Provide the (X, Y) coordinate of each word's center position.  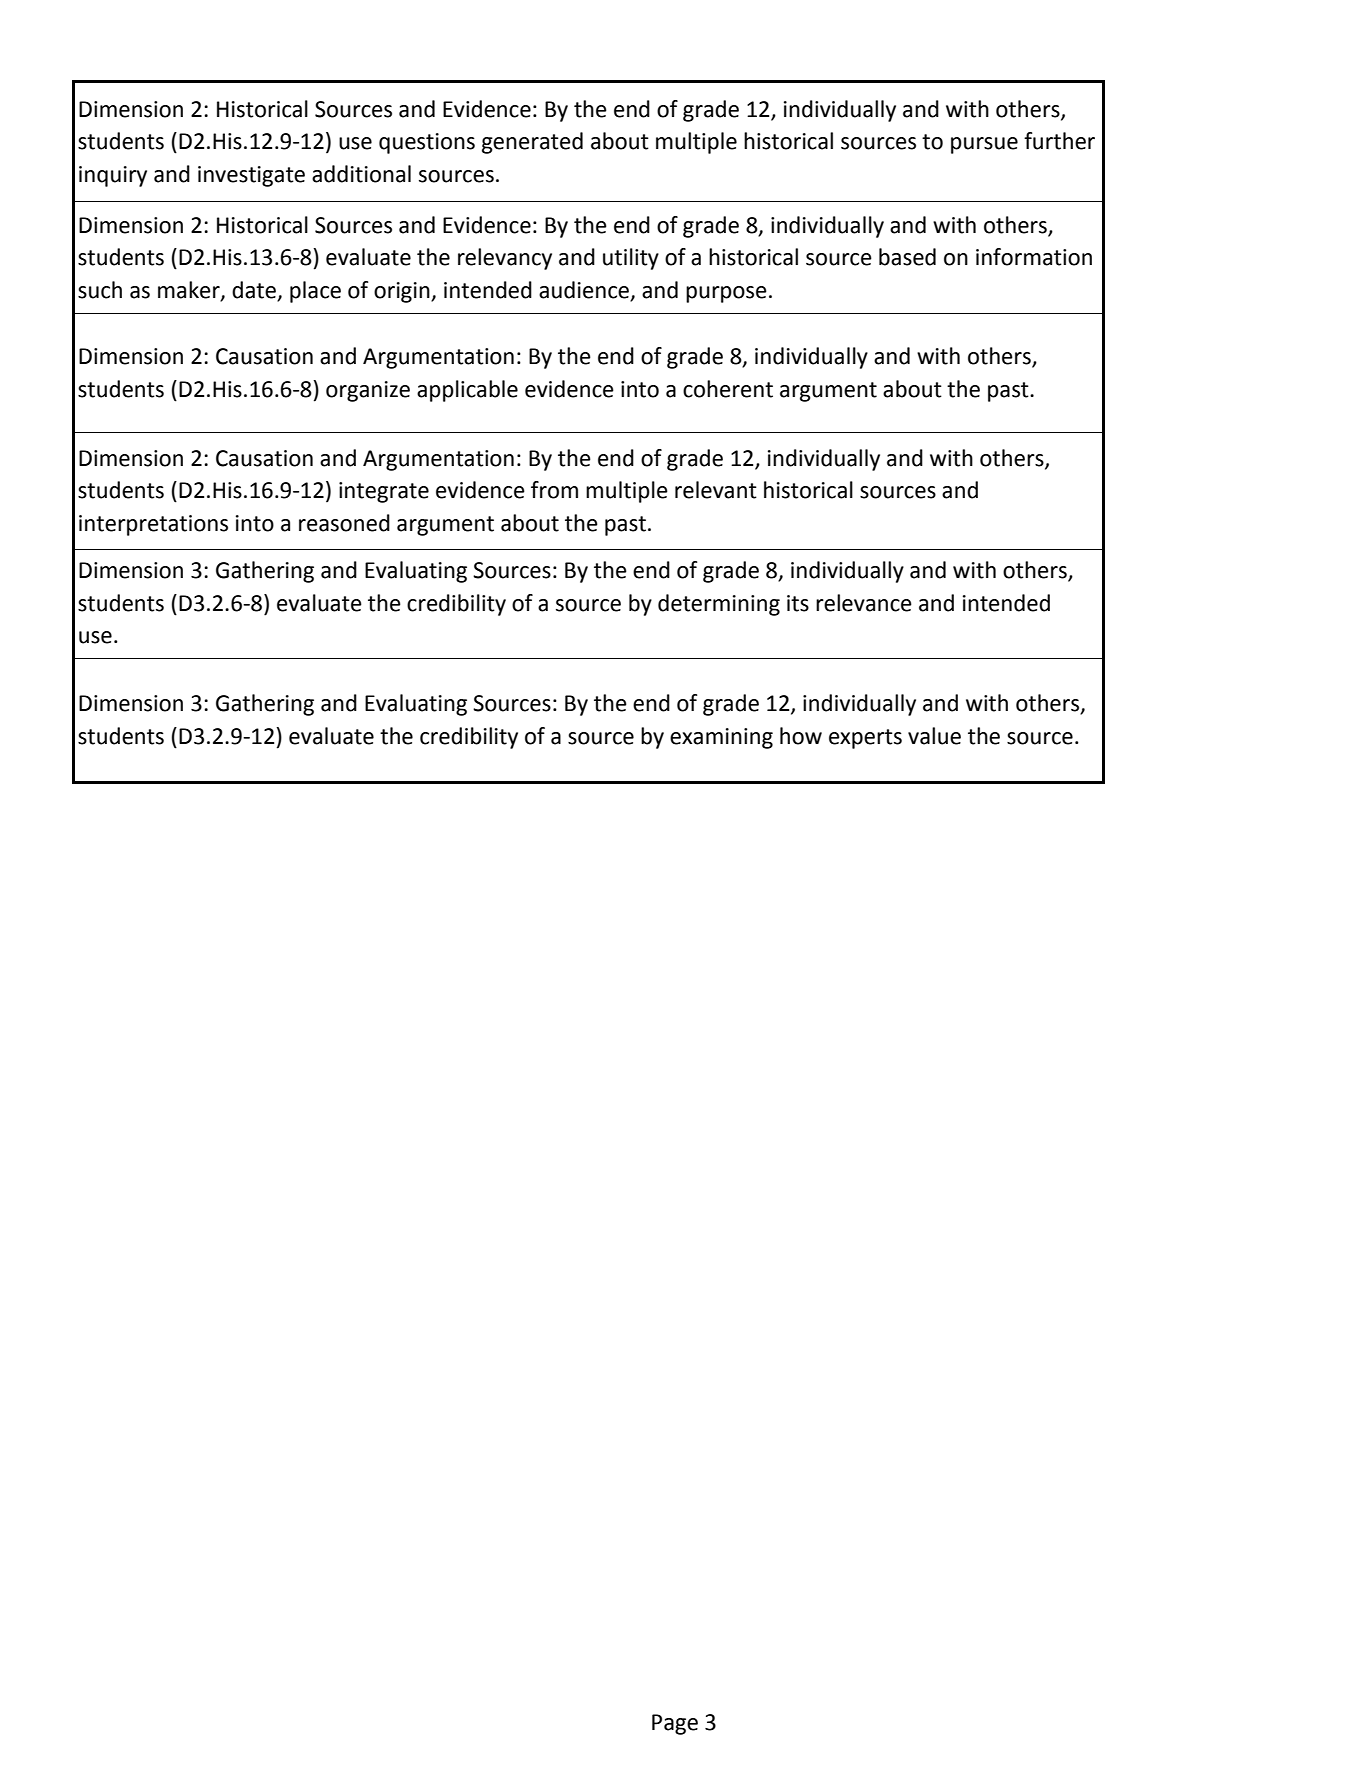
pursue (984, 145)
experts (865, 739)
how (801, 736)
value (934, 736)
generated (532, 143)
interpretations (153, 525)
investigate (251, 176)
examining (721, 738)
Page (675, 1724)
